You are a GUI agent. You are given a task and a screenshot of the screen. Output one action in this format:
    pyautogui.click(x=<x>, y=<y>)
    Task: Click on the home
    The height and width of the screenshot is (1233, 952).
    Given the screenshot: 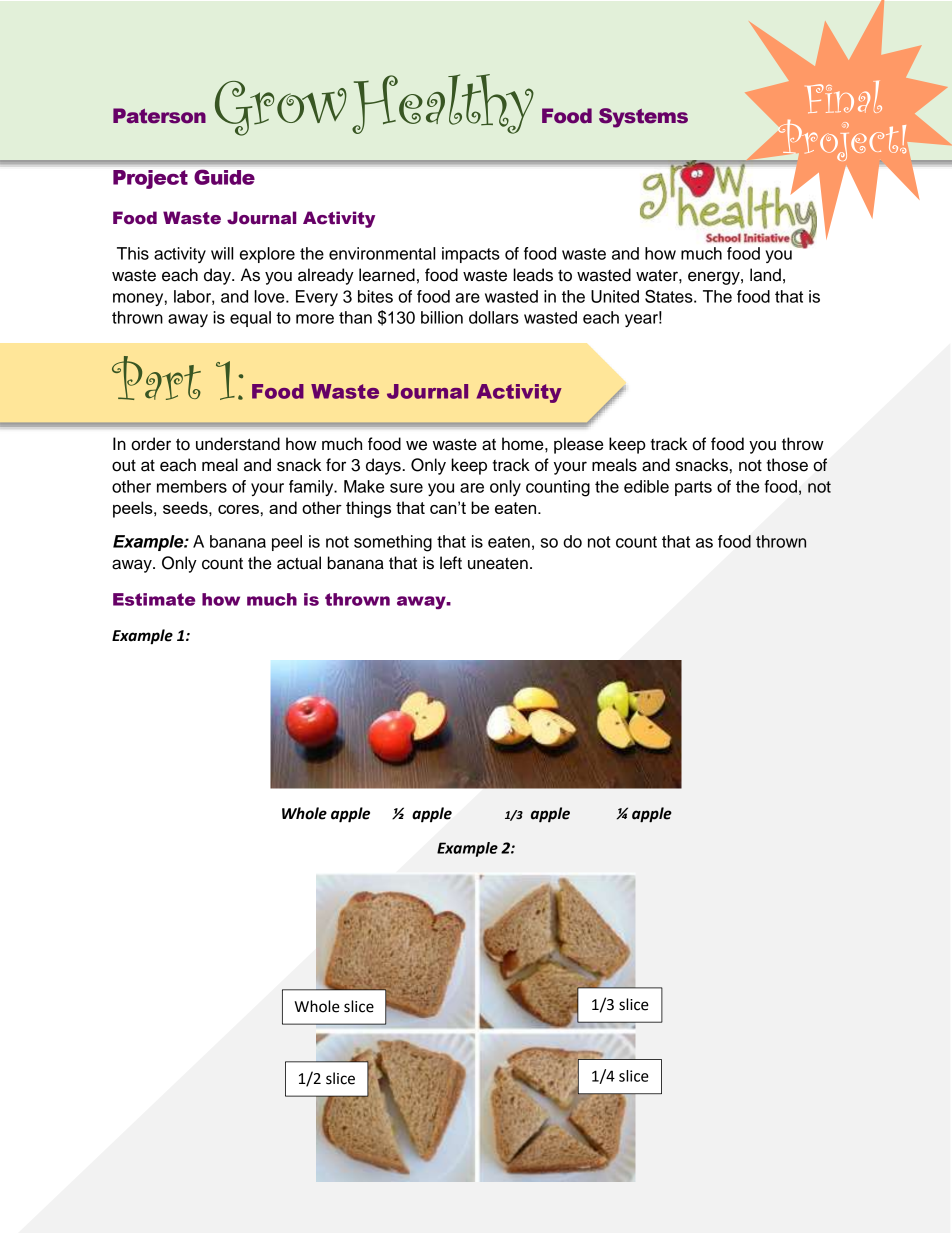 What is the action you would take?
    pyautogui.click(x=524, y=444)
